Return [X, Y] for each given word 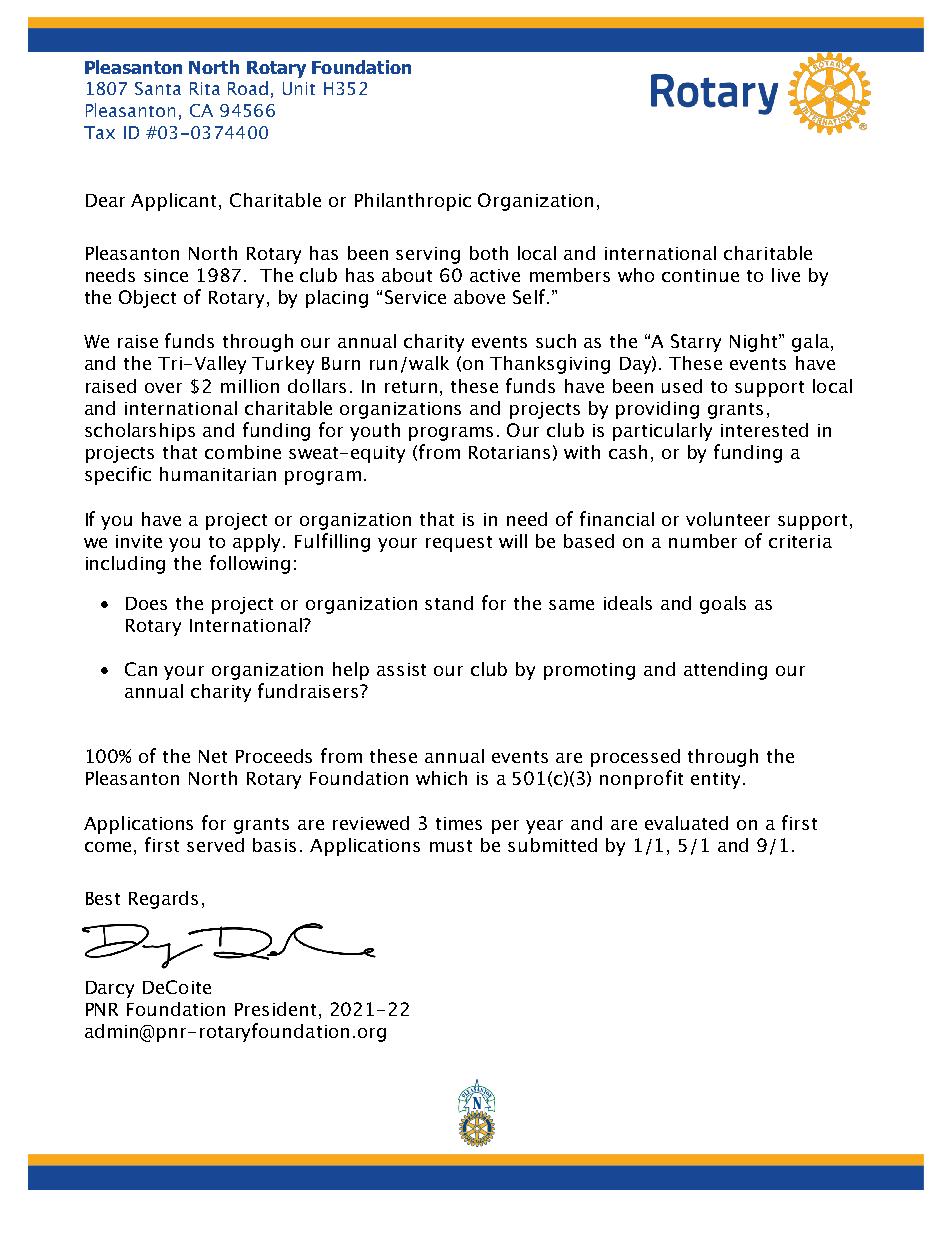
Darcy [110, 989]
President [277, 1010]
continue [700, 275]
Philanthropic [413, 202]
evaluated [686, 823]
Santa [158, 88]
